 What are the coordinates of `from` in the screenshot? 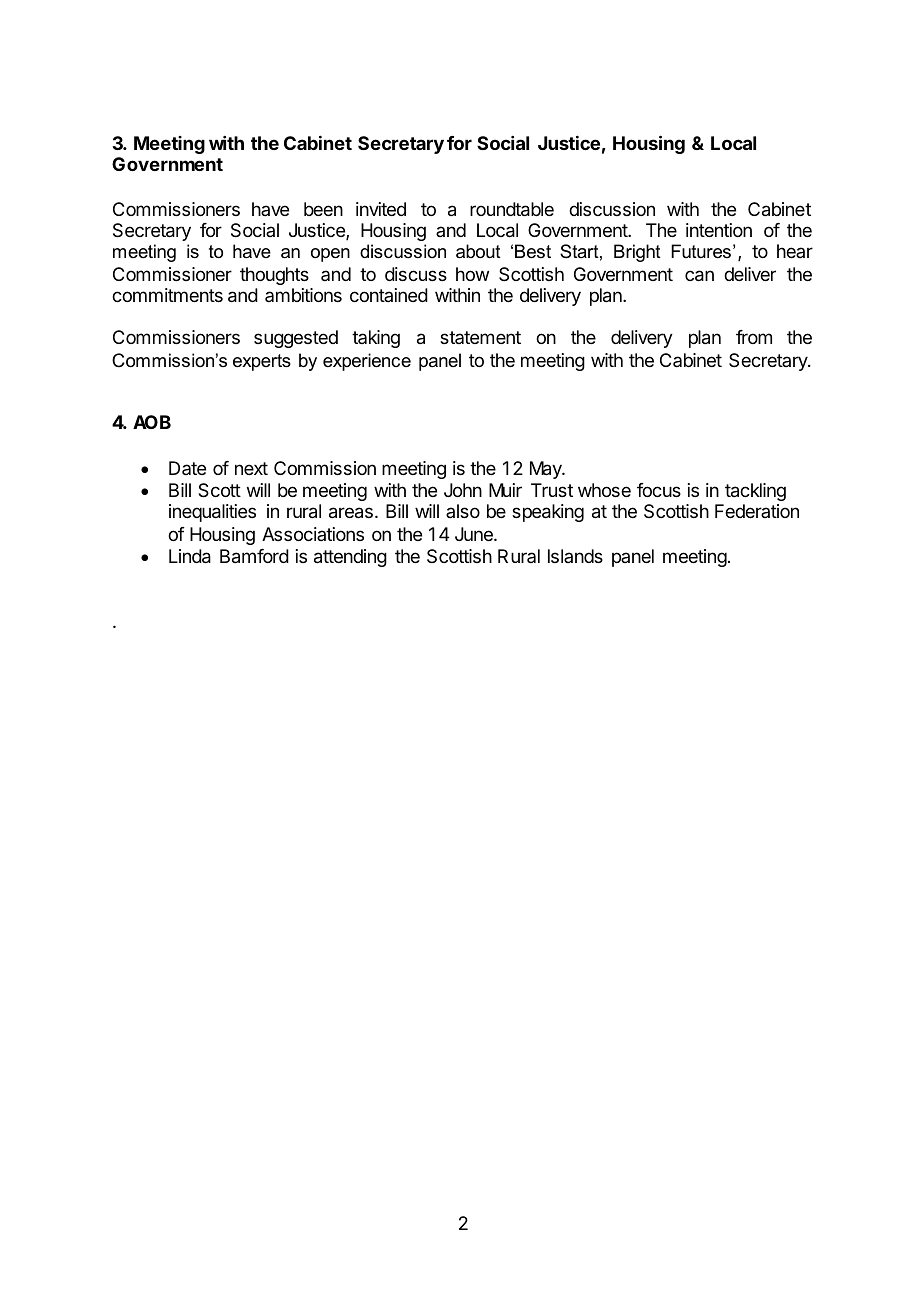 It's located at (754, 337).
